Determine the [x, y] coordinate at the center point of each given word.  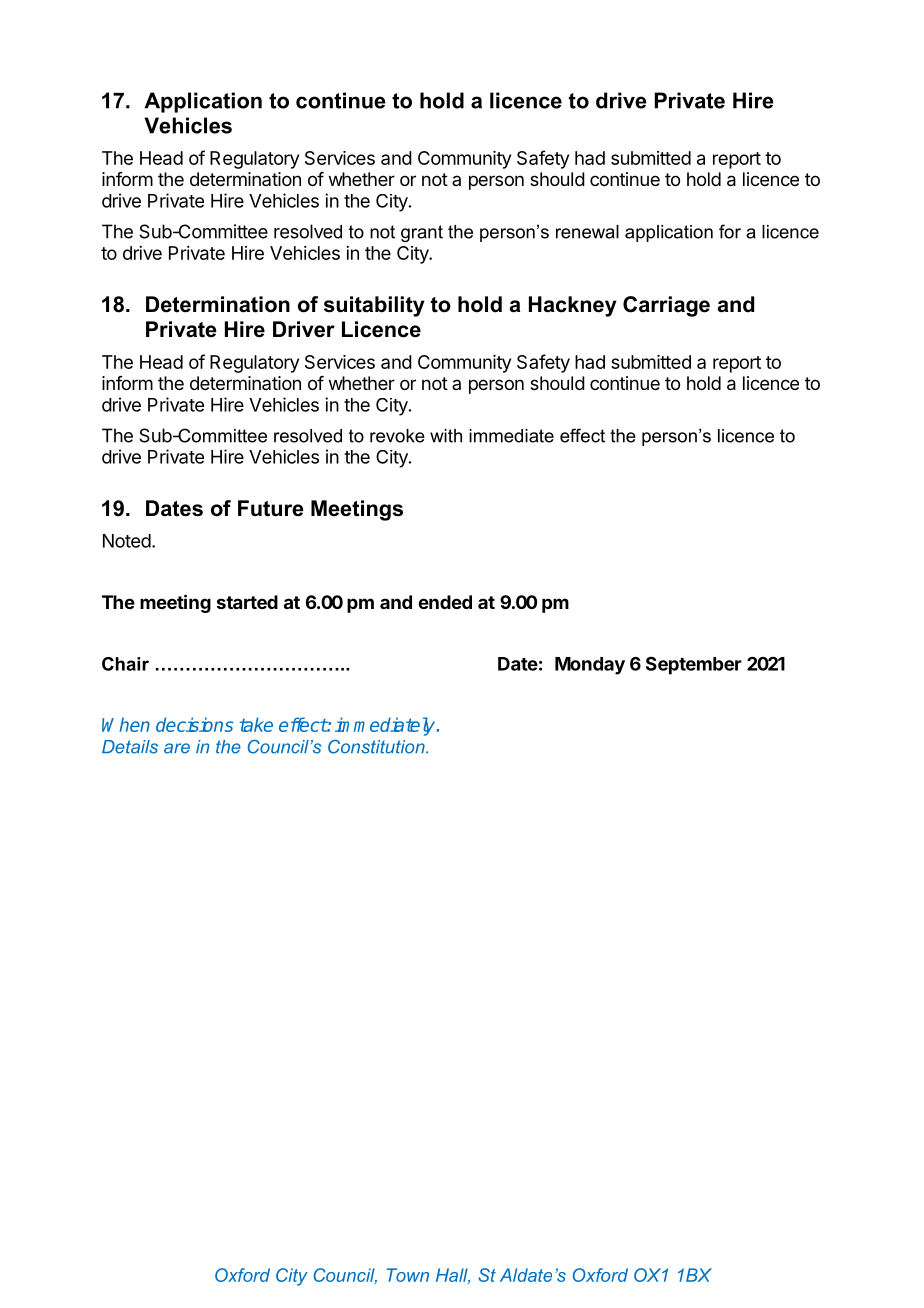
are [177, 748]
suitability [374, 306]
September [694, 665]
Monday [590, 666]
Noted [127, 541]
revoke [397, 436]
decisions [194, 724]
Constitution [377, 747]
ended [445, 602]
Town [408, 1275]
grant [422, 233]
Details [130, 747]
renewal [587, 232]
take [256, 724]
